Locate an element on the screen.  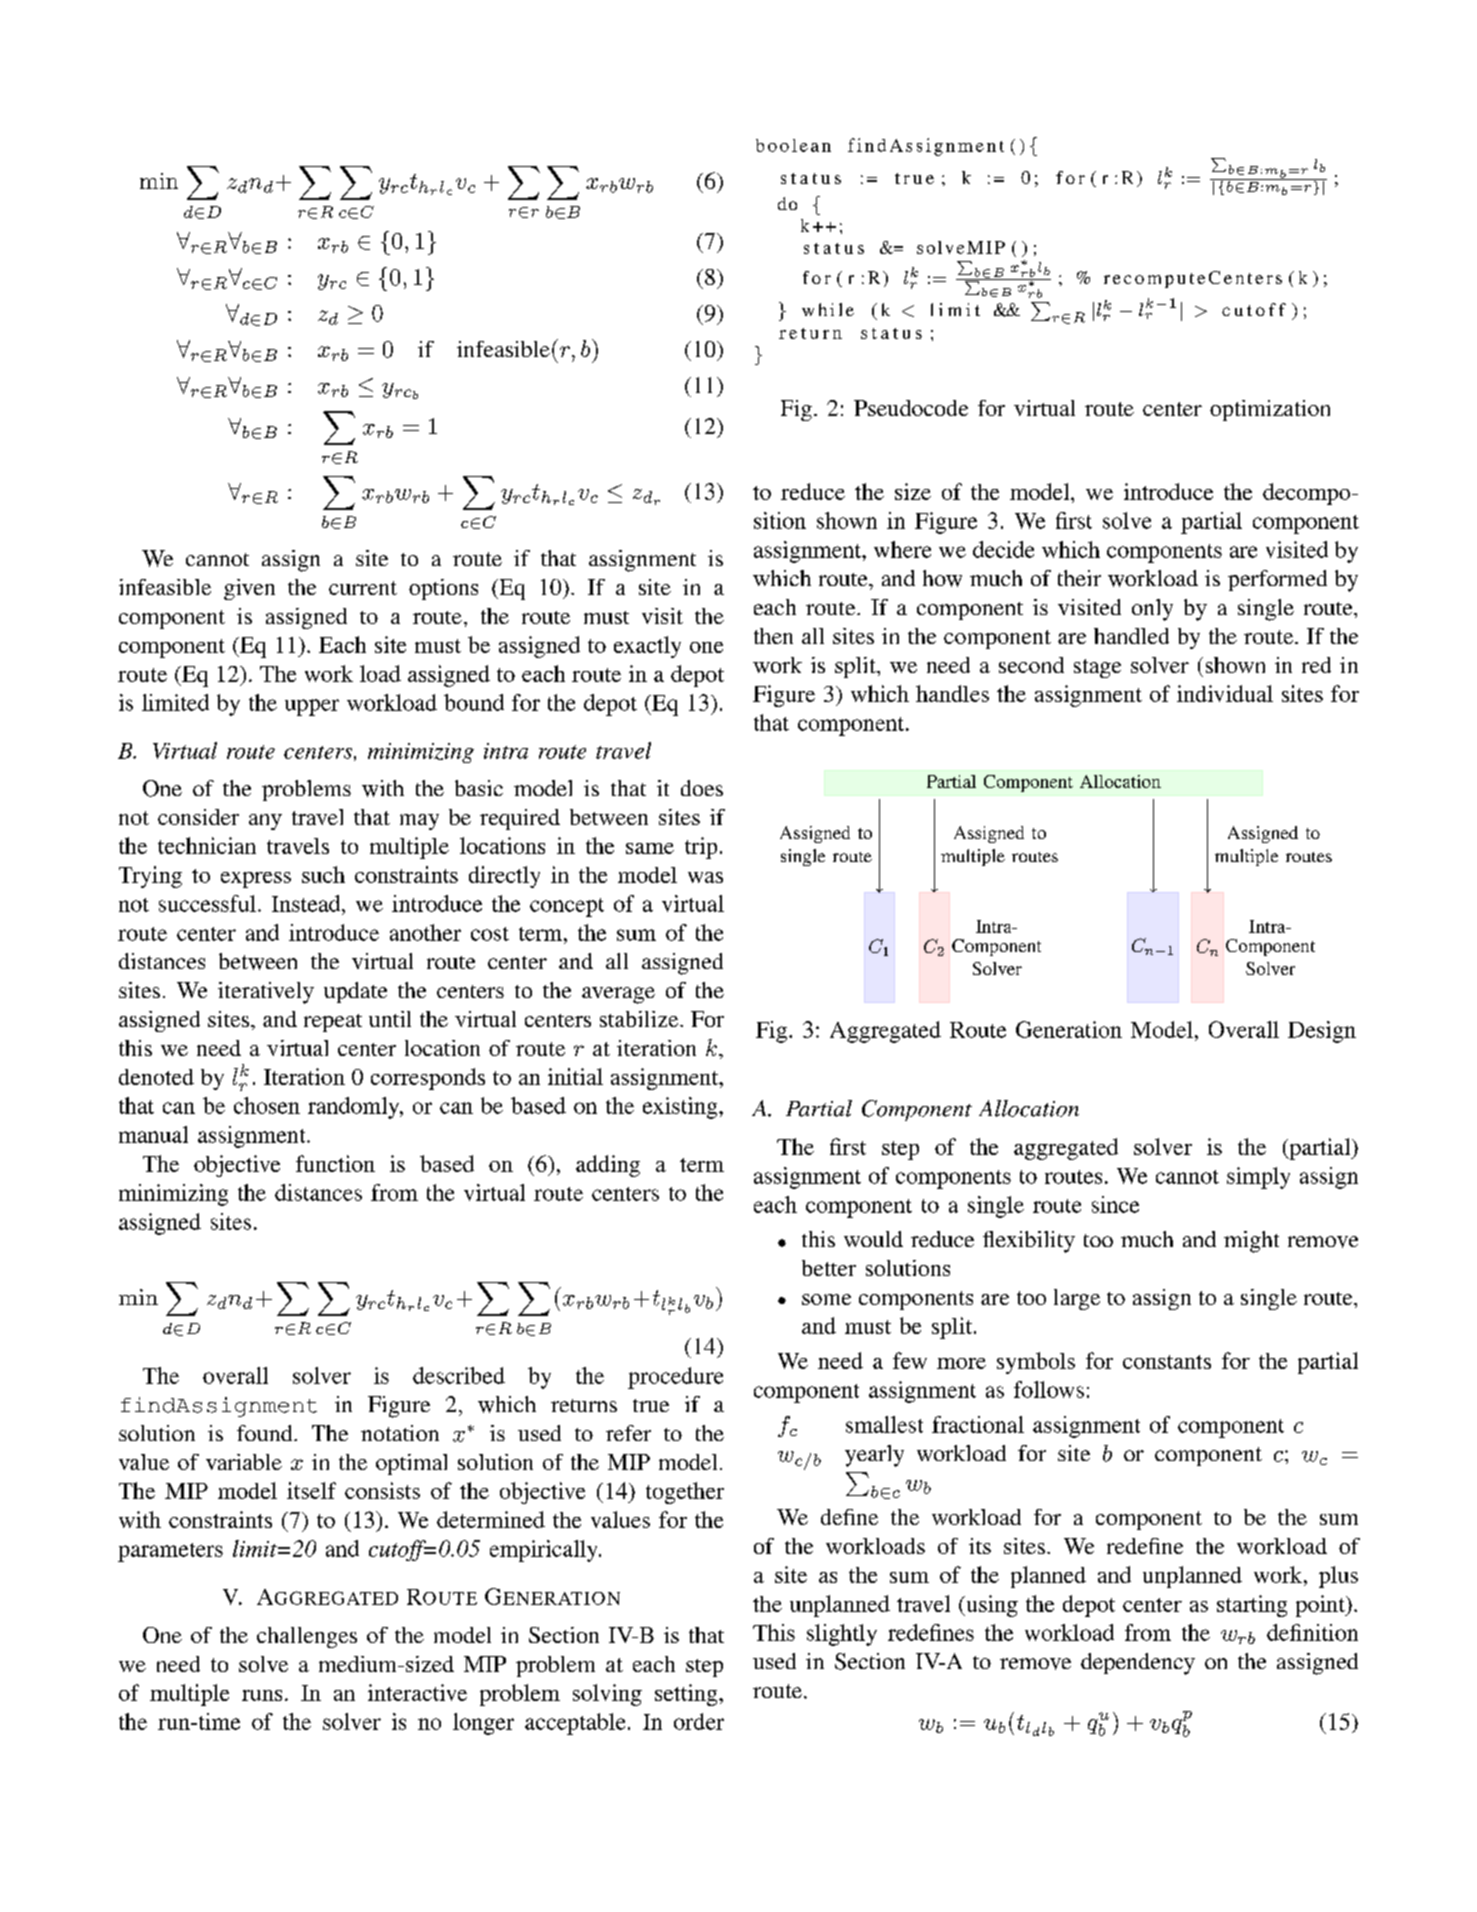
setting is located at coordinates (687, 1695).
